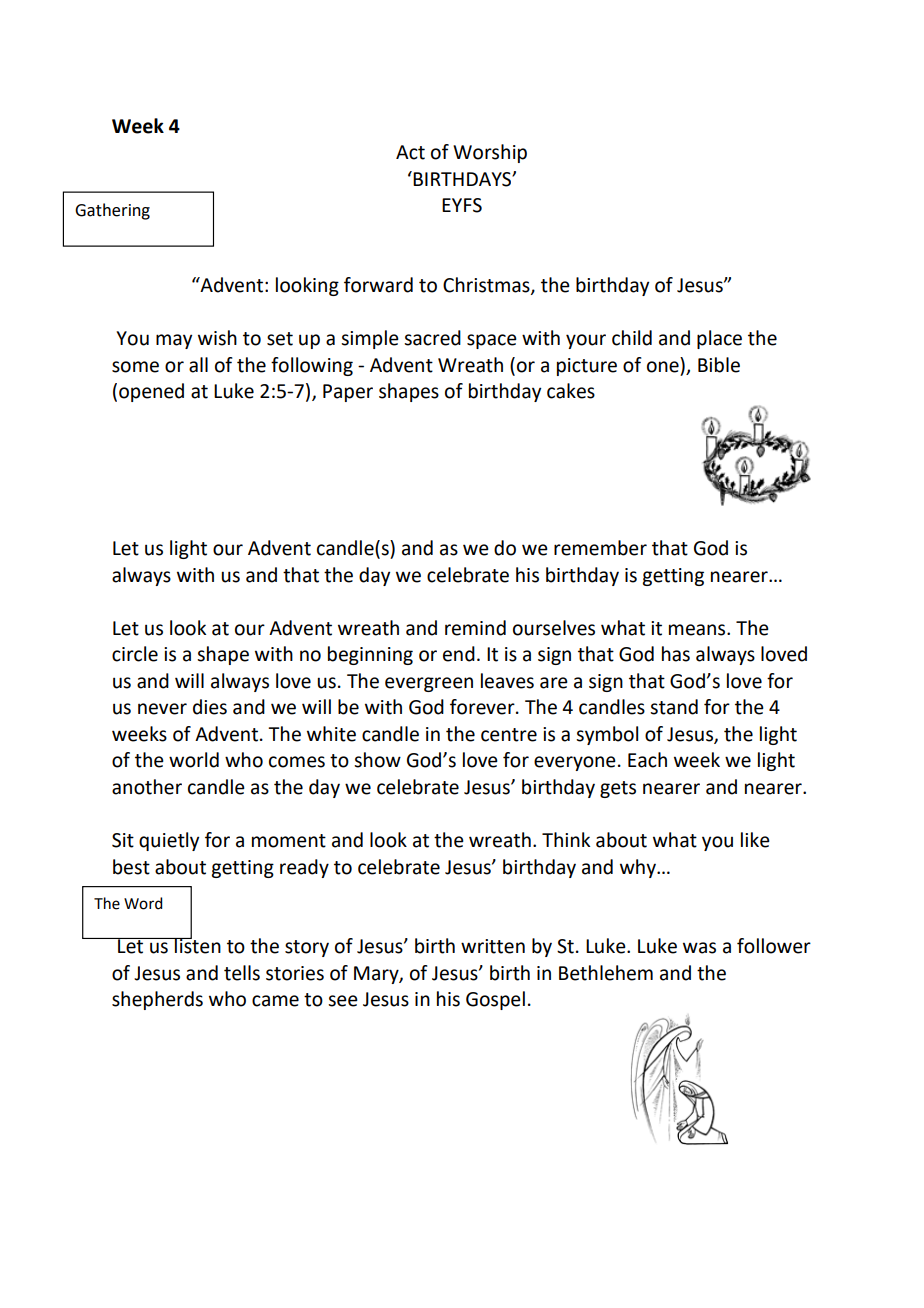  What do you see at coordinates (699, 948) in the document?
I see `was` at bounding box center [699, 948].
